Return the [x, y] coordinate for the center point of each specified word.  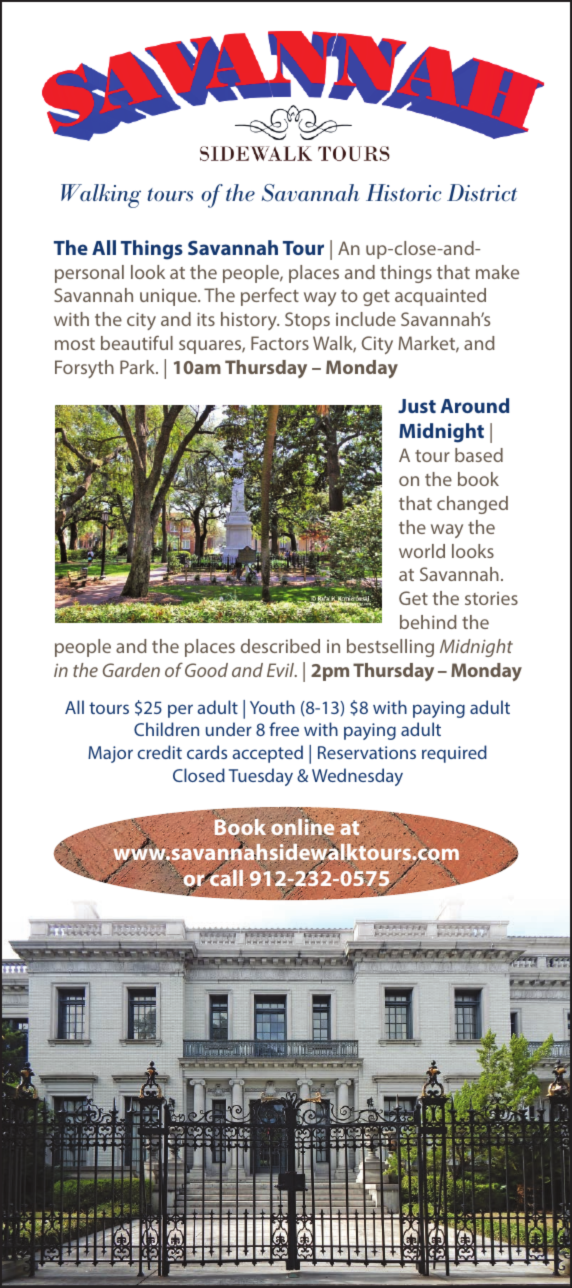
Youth [272, 707]
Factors [280, 343]
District [482, 192]
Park [138, 367]
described [280, 646]
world [422, 551]
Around [475, 405]
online [304, 826]
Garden [131, 670]
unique [169, 297]
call [225, 877]
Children [166, 729]
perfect [270, 297]
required [454, 754]
